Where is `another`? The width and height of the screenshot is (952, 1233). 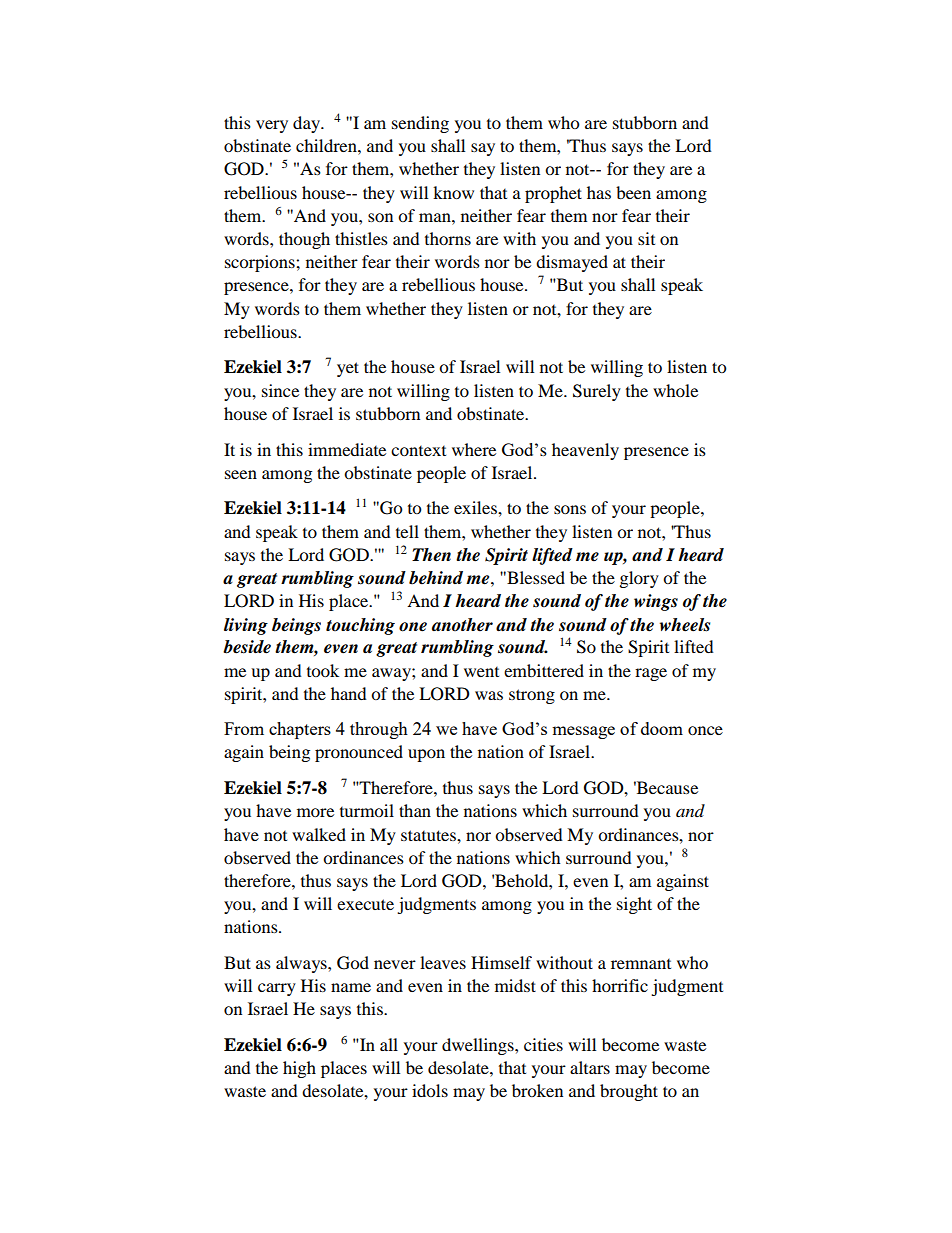 another is located at coordinates (462, 625).
